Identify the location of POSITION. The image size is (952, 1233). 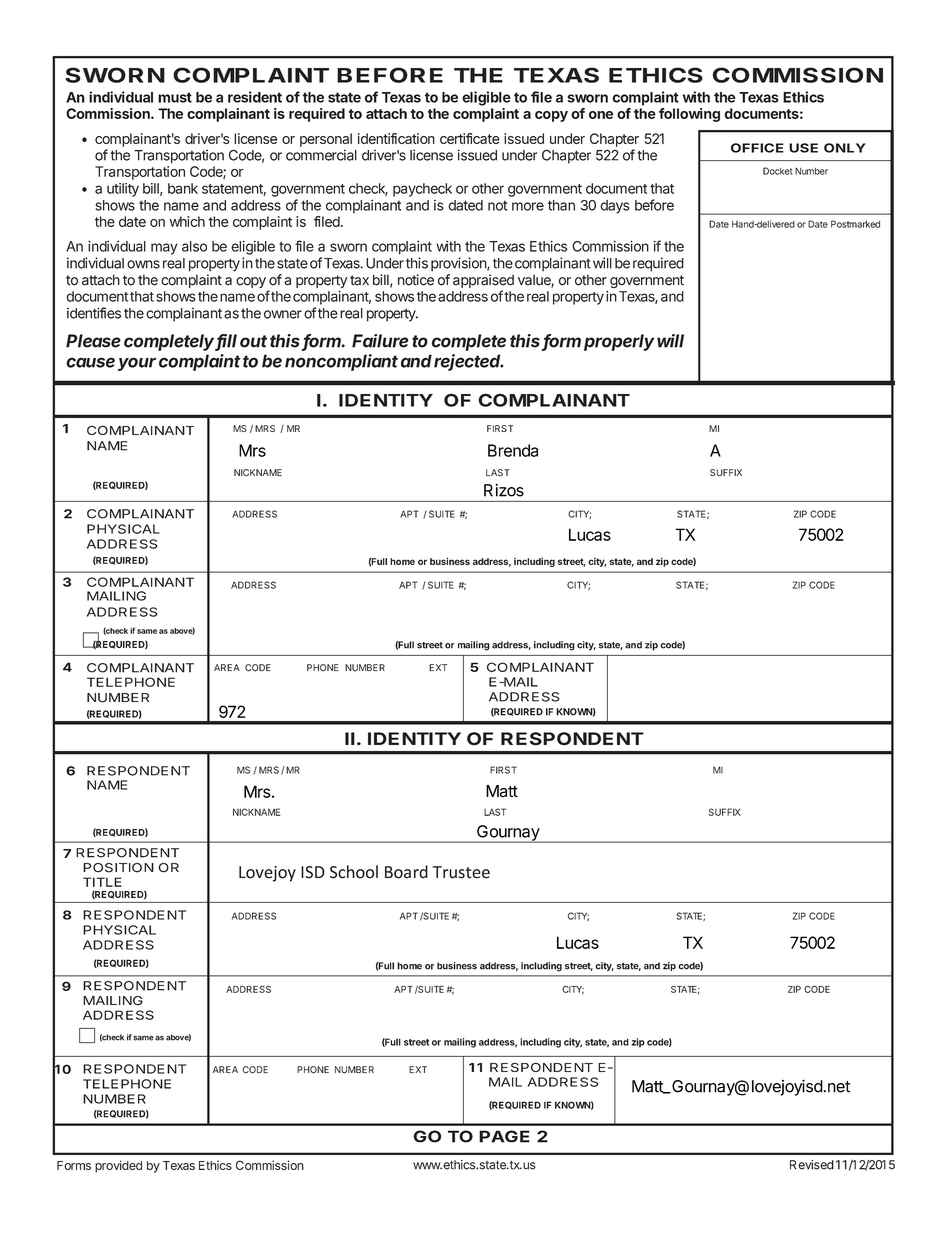
(118, 868).
